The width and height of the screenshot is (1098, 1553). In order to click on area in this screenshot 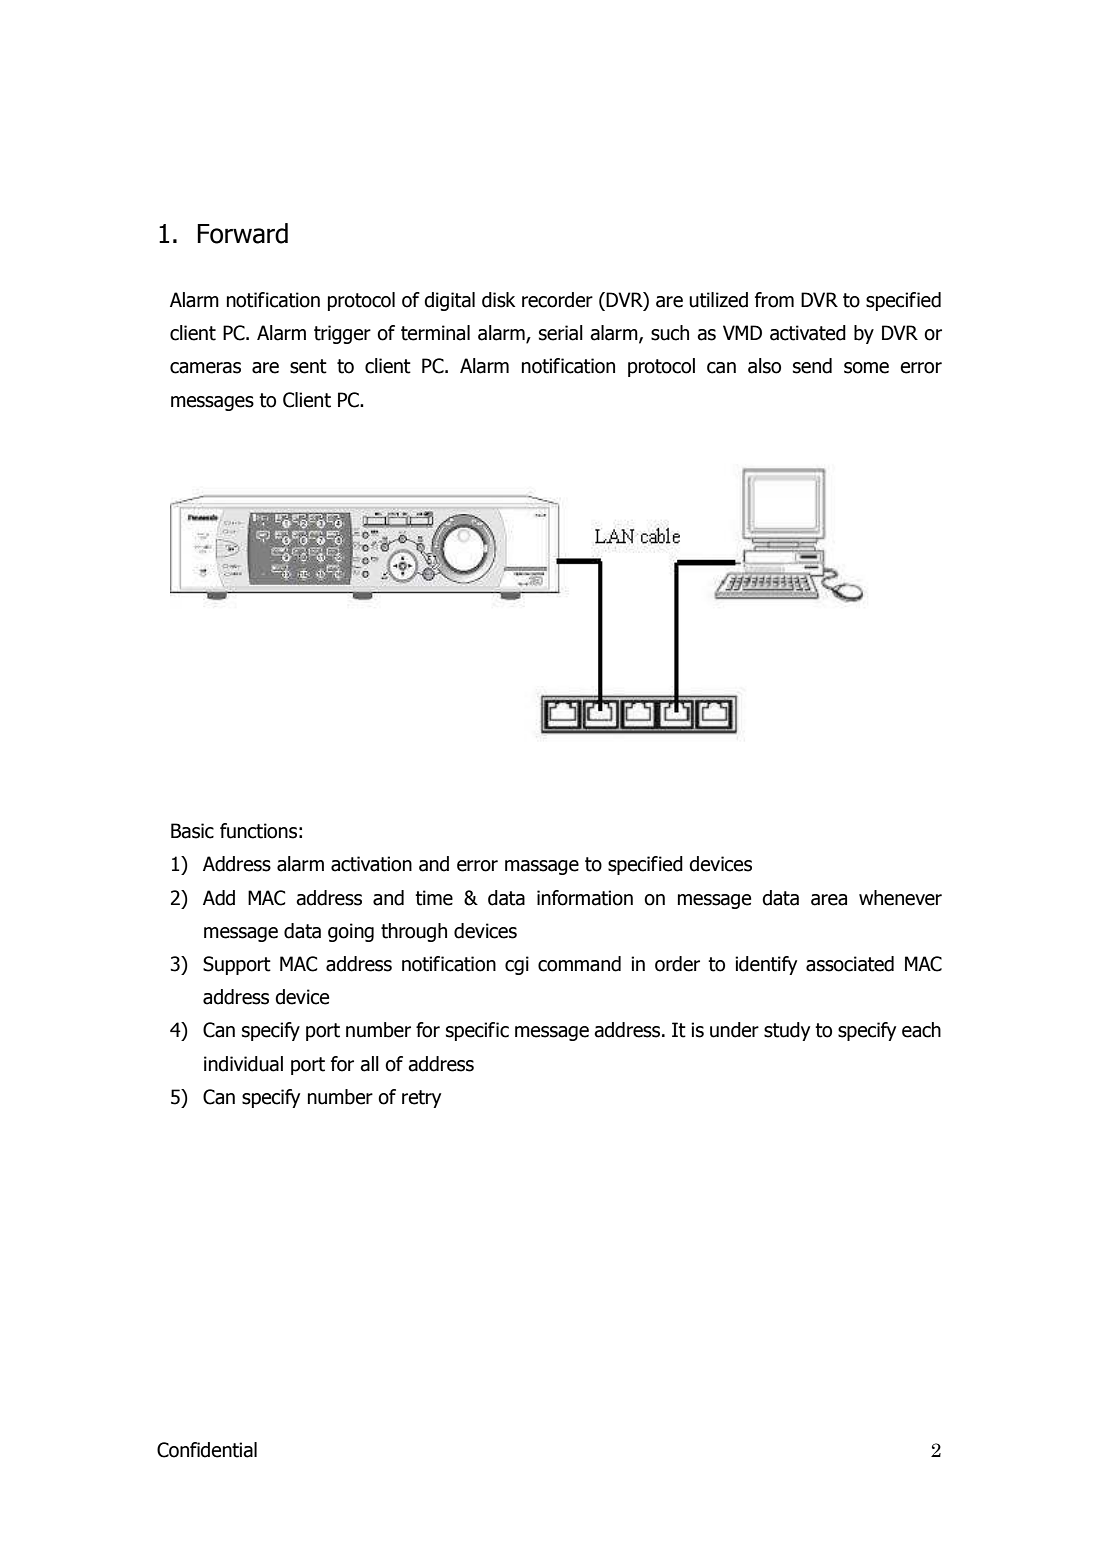, I will do `click(829, 900)`.
